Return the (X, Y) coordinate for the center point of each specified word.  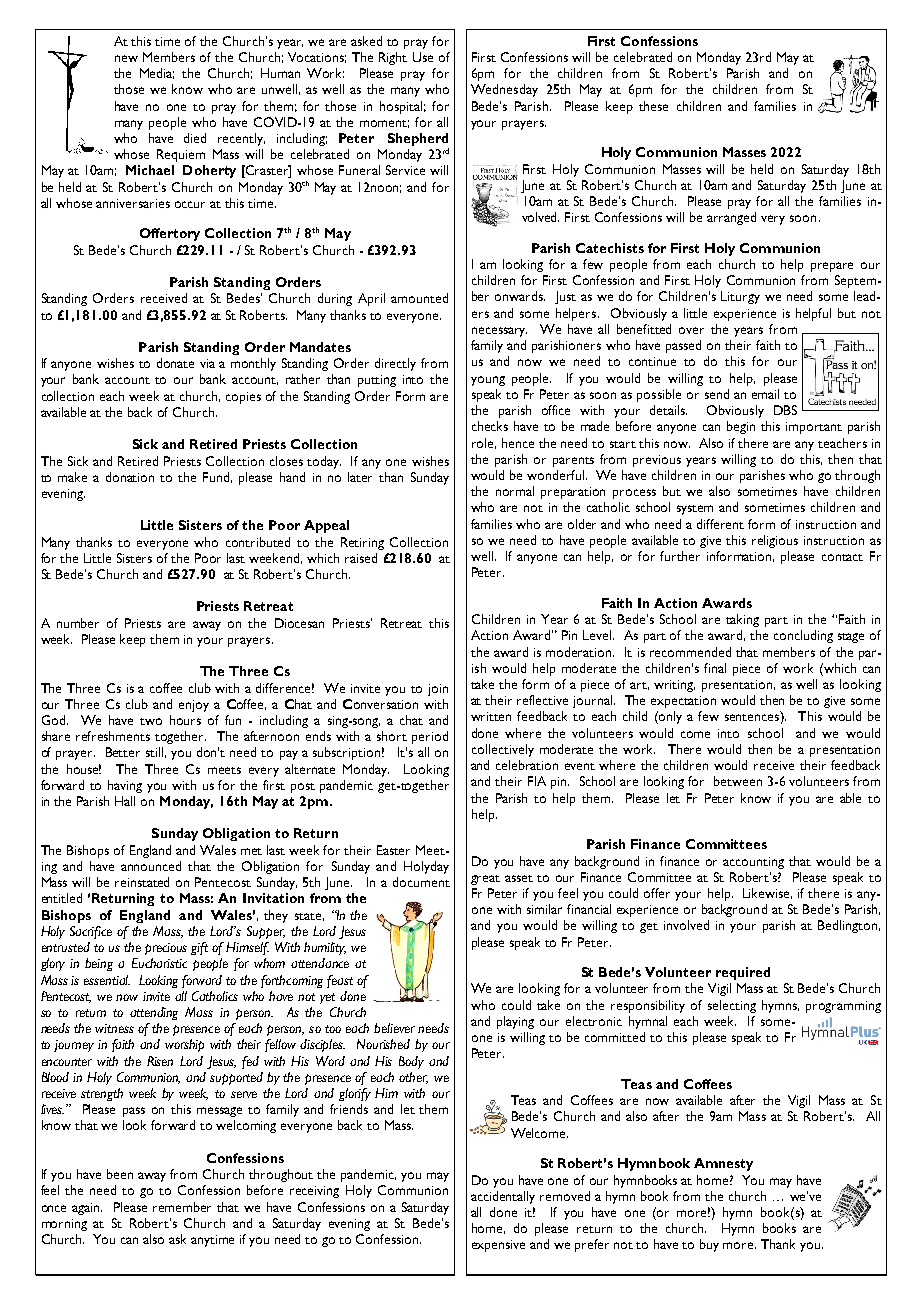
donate (175, 363)
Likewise (767, 893)
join (438, 690)
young (488, 381)
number (78, 623)
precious (166, 949)
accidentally (503, 1197)
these (653, 106)
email (765, 394)
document (421, 882)
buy (709, 1245)
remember (182, 1207)
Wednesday (504, 90)
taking (742, 620)
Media (157, 73)
